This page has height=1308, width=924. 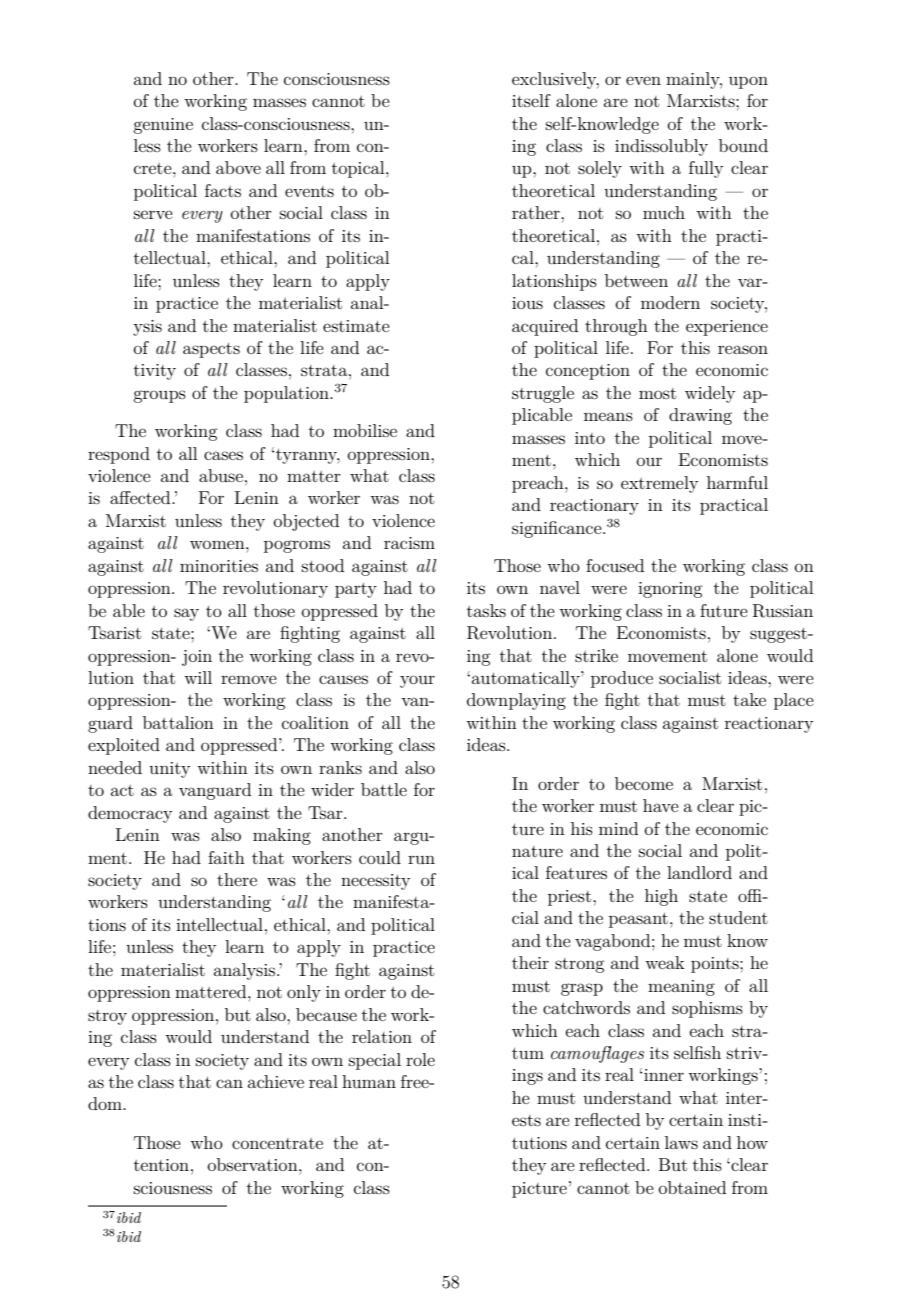 What do you see at coordinates (277, 1143) in the page?
I see `concentrate` at bounding box center [277, 1143].
